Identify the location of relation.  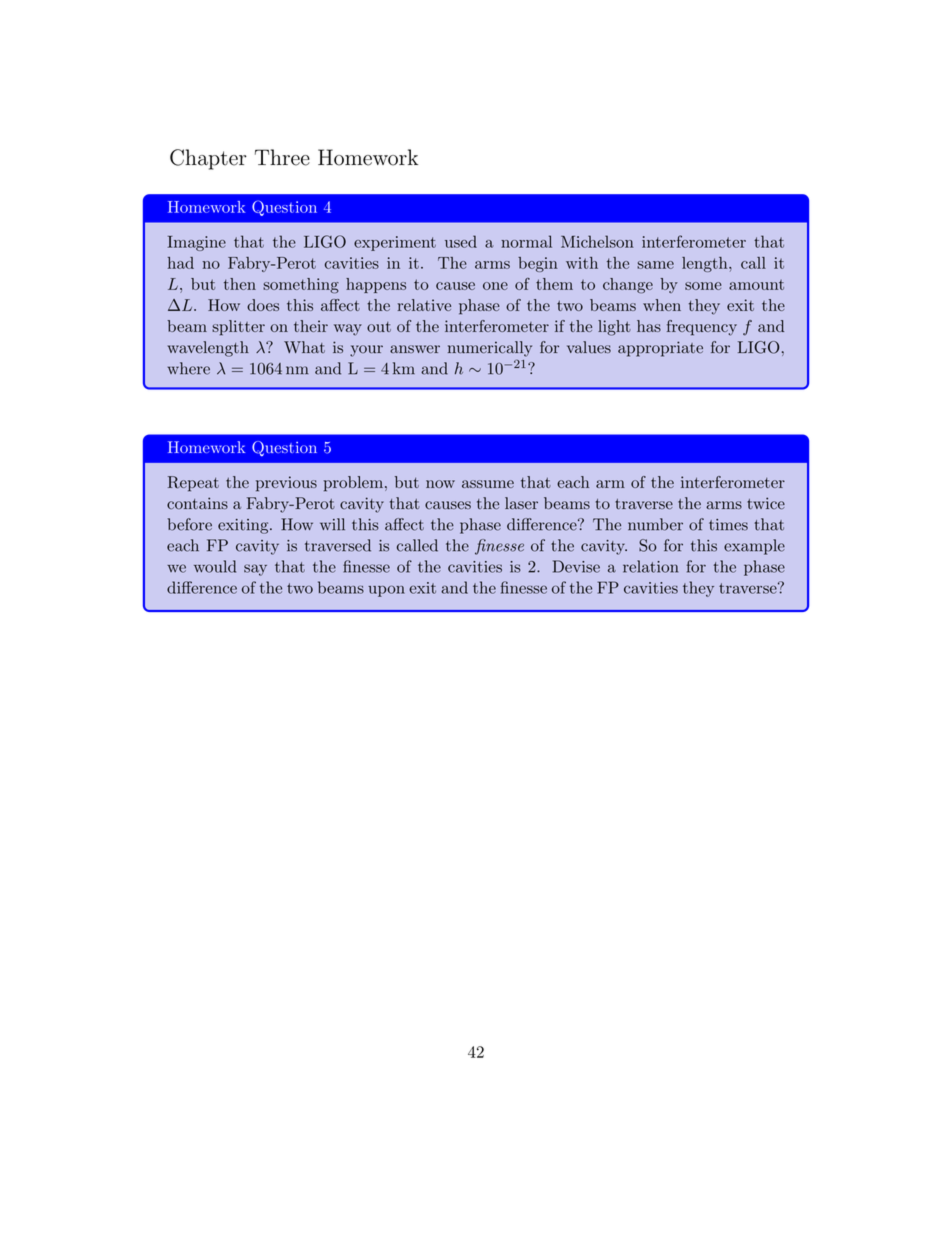
(650, 566).
